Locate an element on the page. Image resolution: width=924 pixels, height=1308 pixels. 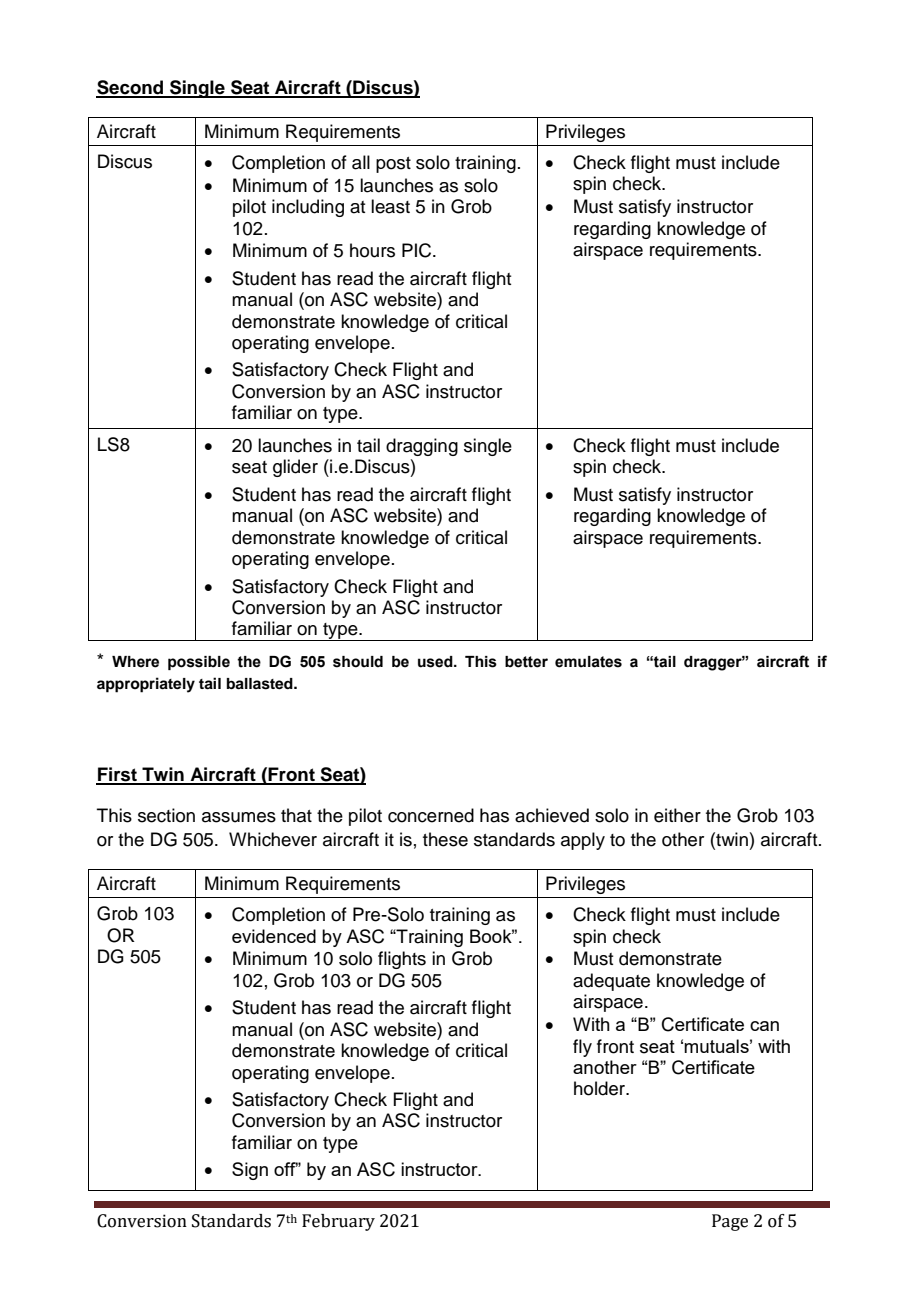
glider is located at coordinates (295, 468).
